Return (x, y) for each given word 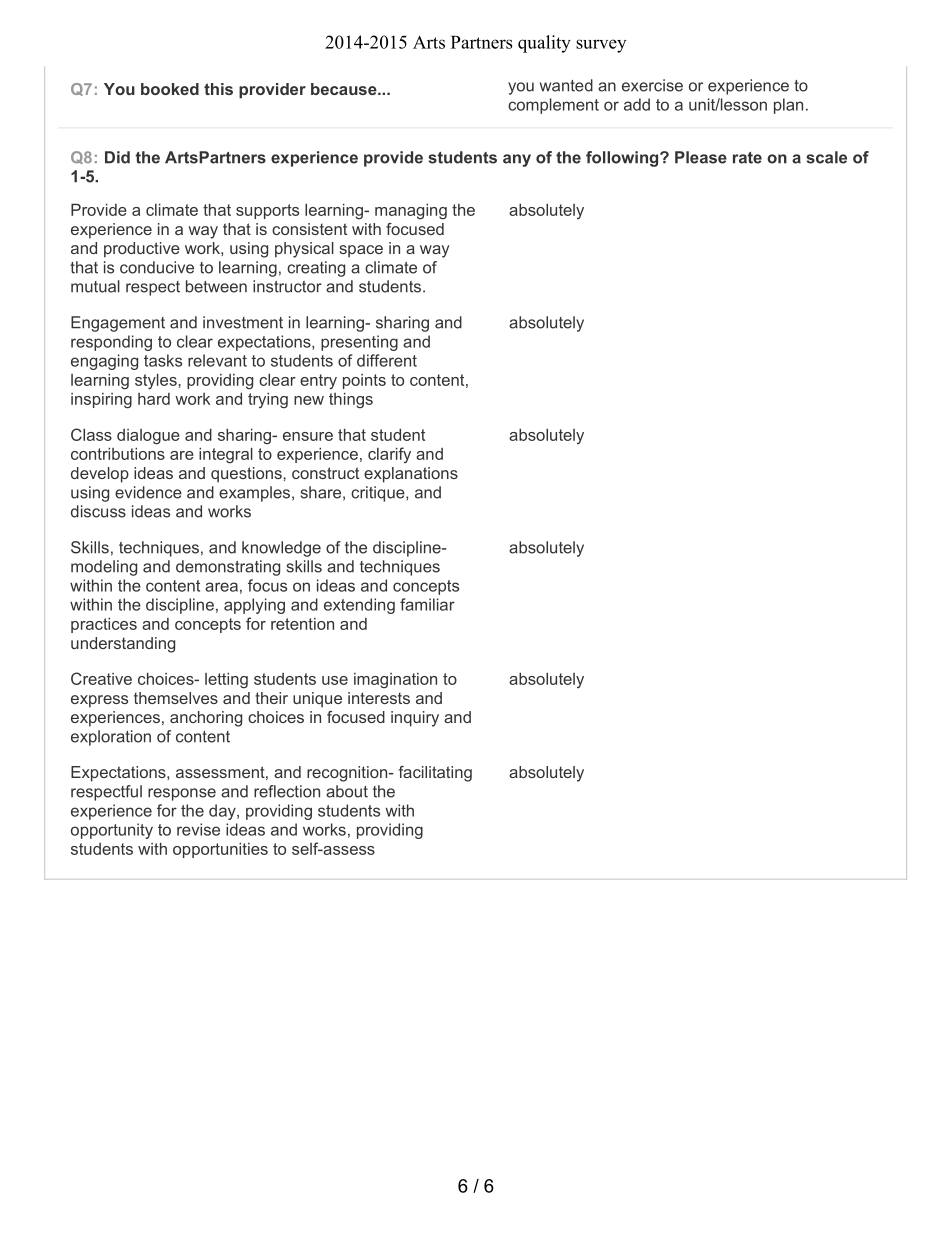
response (182, 794)
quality (544, 44)
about (347, 791)
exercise (652, 85)
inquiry (415, 719)
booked (170, 89)
